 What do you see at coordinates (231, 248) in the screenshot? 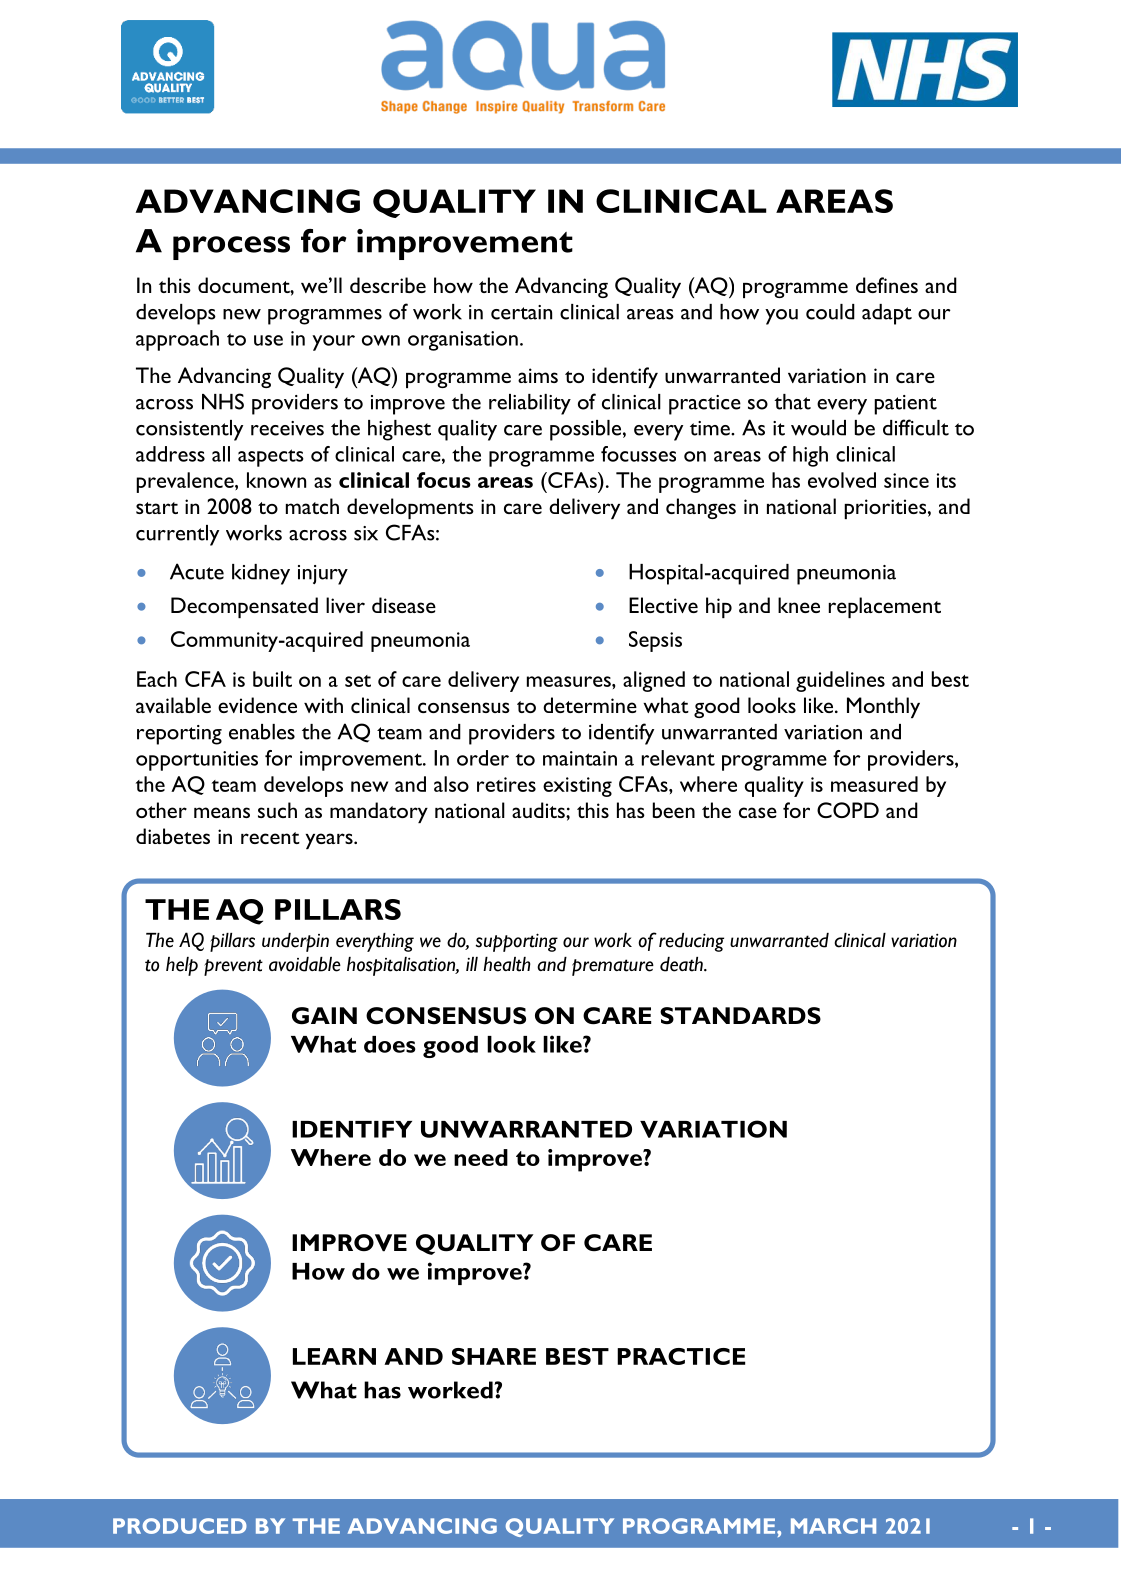
I see `process` at bounding box center [231, 248].
